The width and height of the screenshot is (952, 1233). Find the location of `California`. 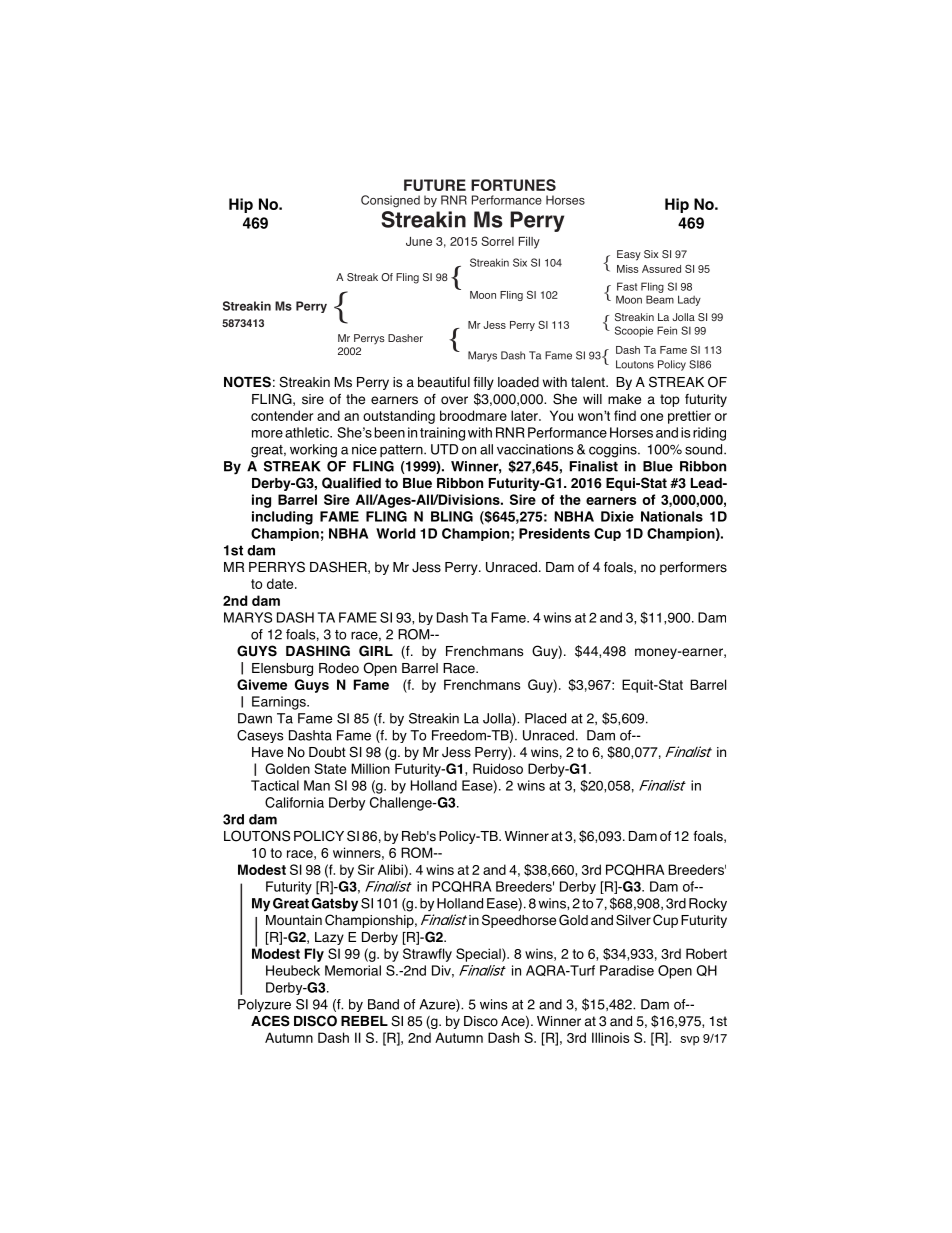

California is located at coordinates (294, 802).
